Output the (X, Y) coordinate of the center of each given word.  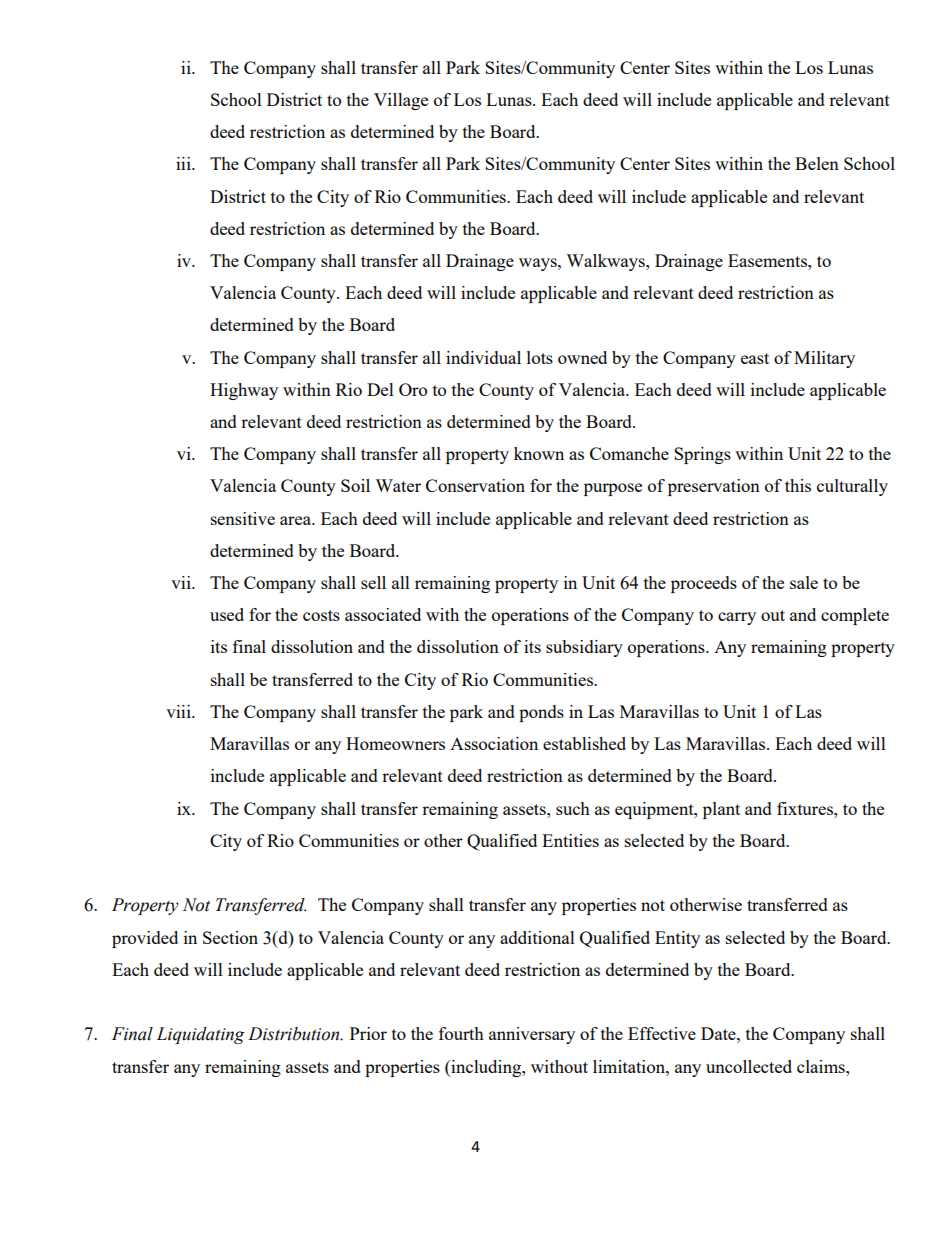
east (755, 358)
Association (494, 743)
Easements (768, 260)
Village (401, 101)
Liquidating (200, 1035)
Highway (244, 391)
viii (179, 711)
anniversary (532, 1035)
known (539, 453)
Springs (702, 455)
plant (721, 810)
